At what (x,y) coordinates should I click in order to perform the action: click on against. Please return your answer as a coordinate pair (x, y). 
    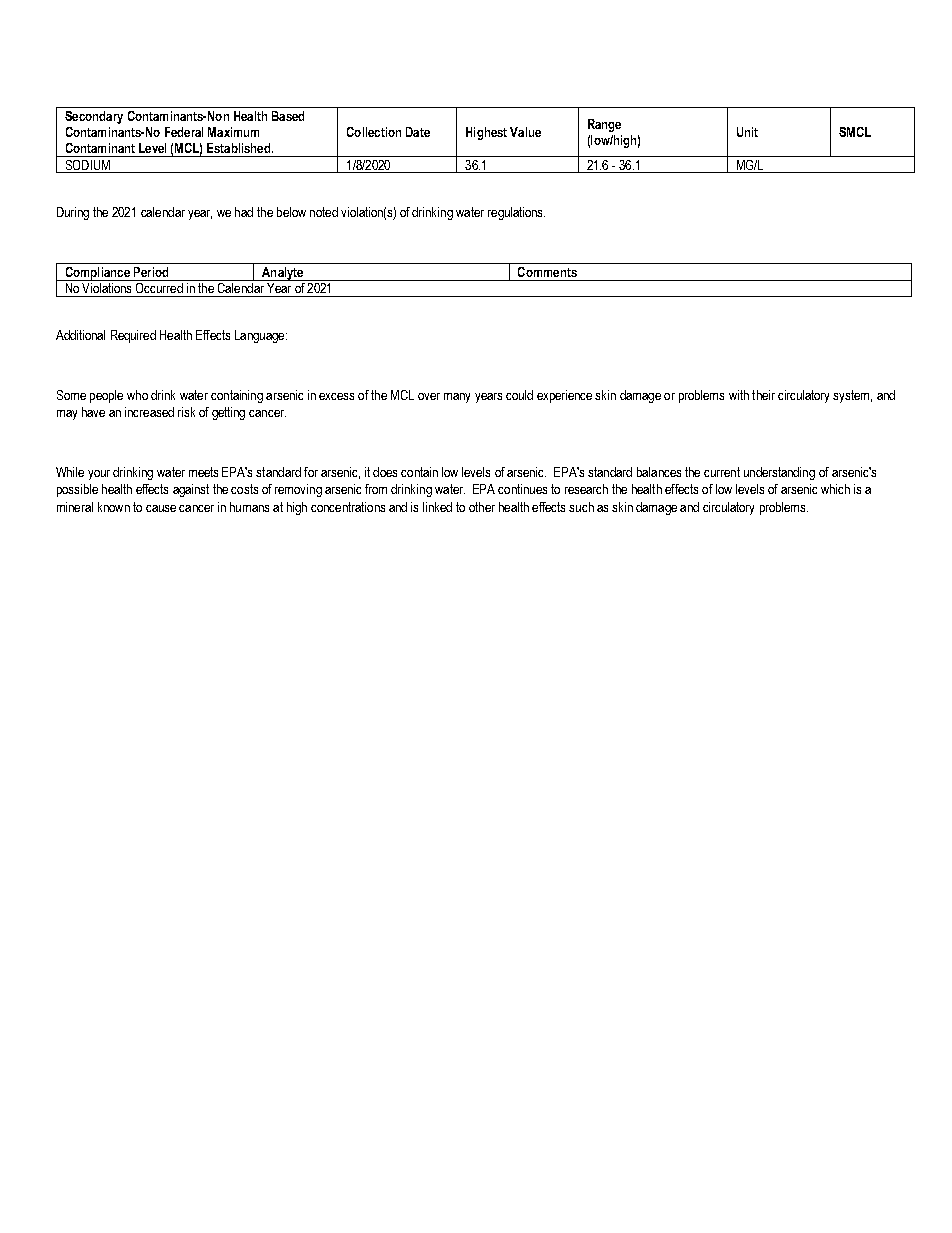
    Looking at the image, I should click on (191, 490).
